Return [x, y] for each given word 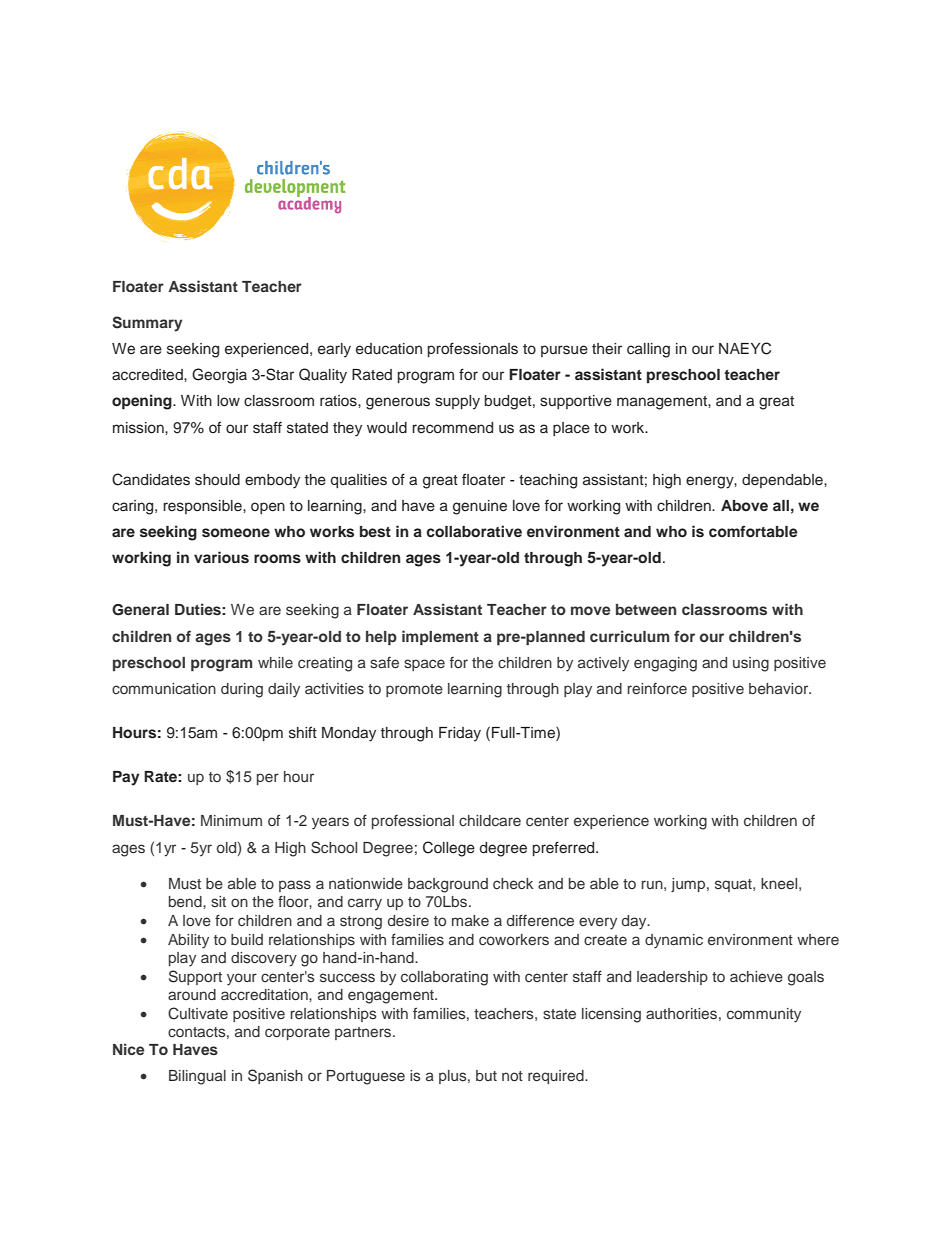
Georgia [219, 376]
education [389, 349]
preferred [565, 848]
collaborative [474, 531]
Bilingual [197, 1077]
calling [648, 350]
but [486, 1075]
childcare [490, 820]
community [764, 1015]
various [221, 557]
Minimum [231, 820]
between [646, 609]
